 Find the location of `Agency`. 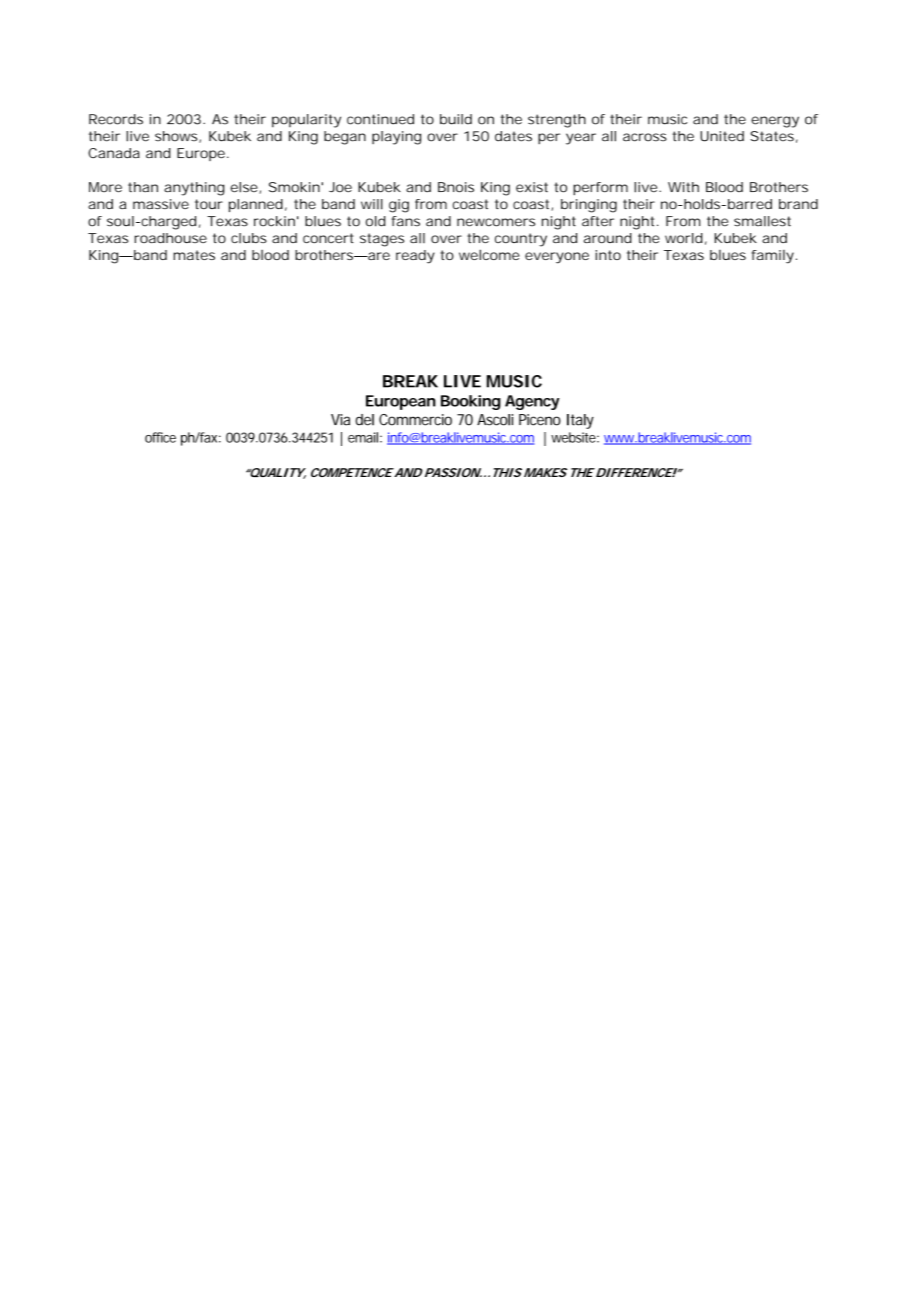

Agency is located at coordinates (532, 402).
